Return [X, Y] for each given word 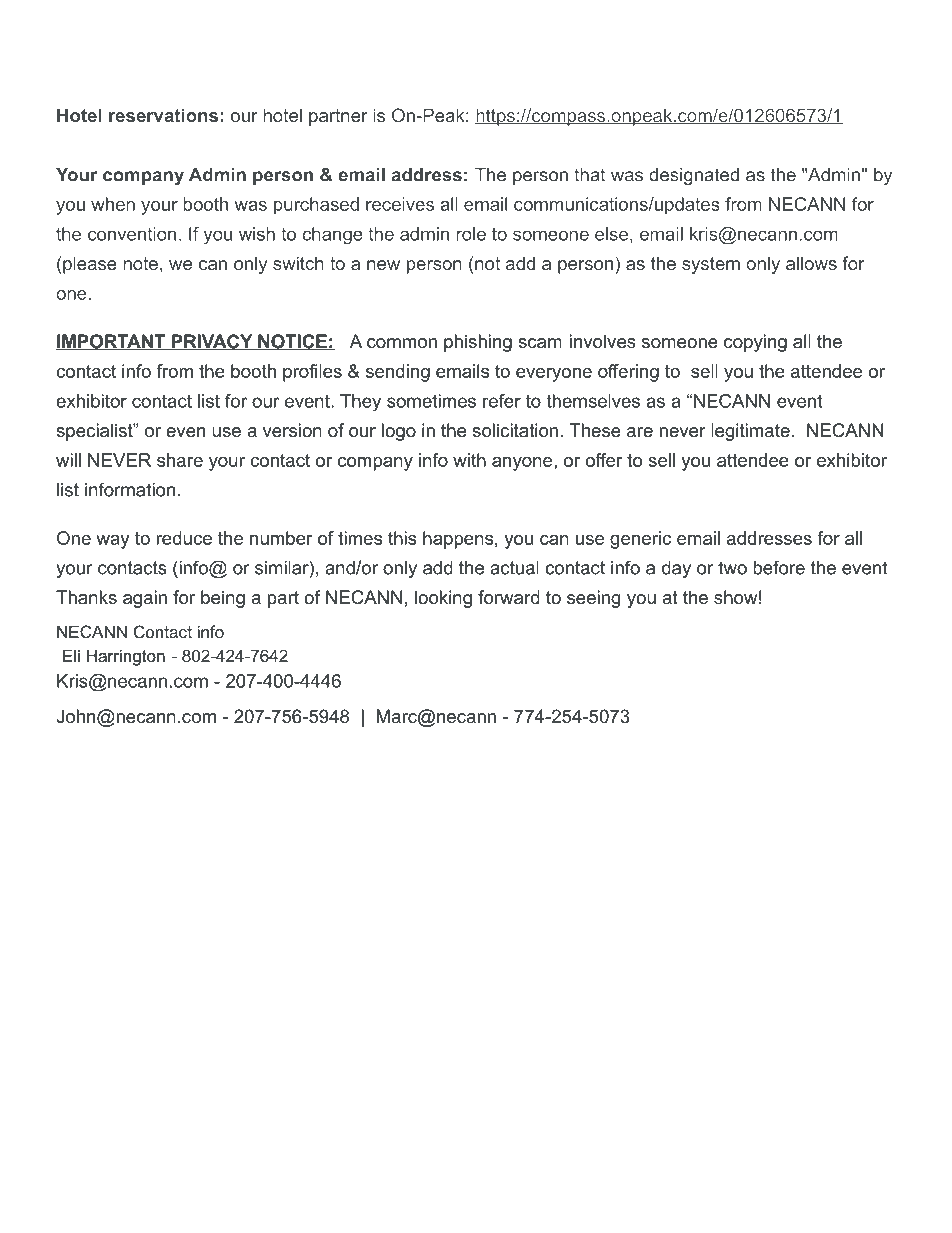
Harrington [126, 657]
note [140, 263]
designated [694, 176]
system [711, 265]
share [180, 460]
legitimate [750, 432]
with [469, 460]
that [589, 175]
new [383, 265]
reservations [163, 115]
